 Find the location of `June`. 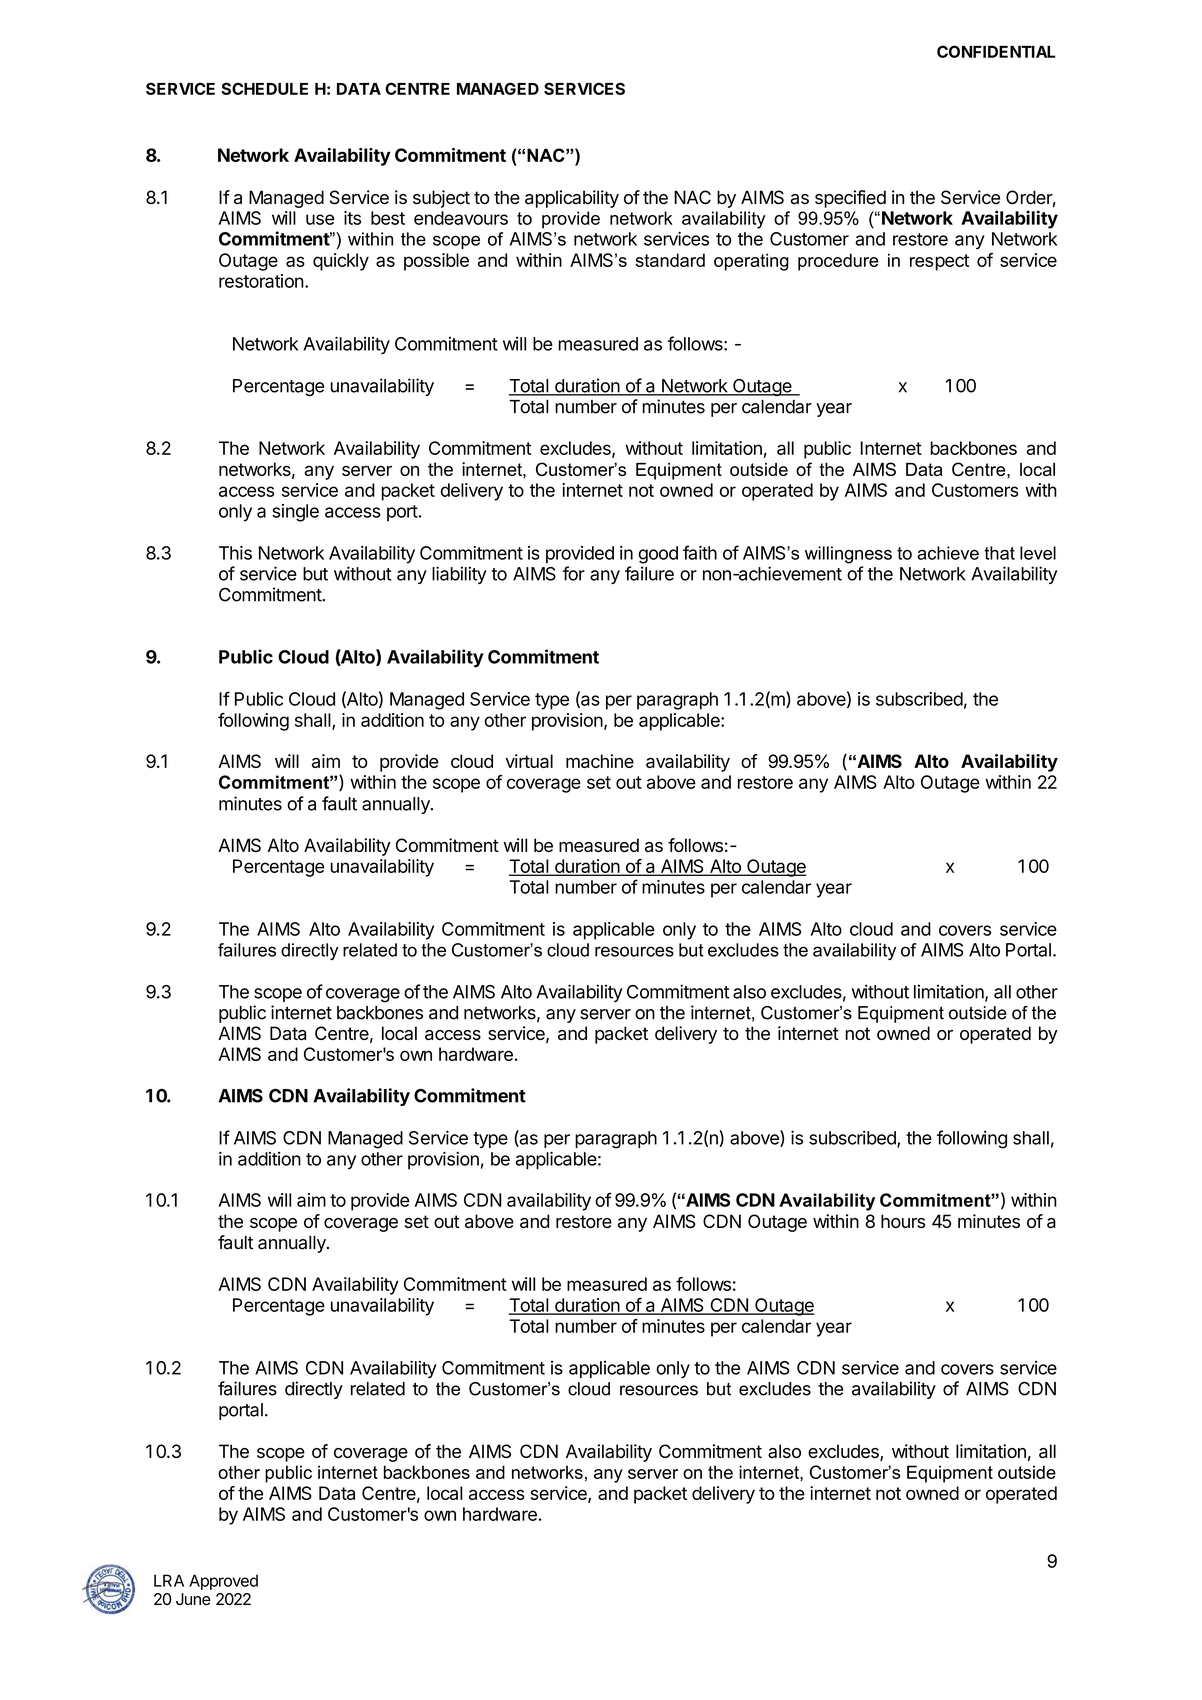

June is located at coordinates (193, 1599).
